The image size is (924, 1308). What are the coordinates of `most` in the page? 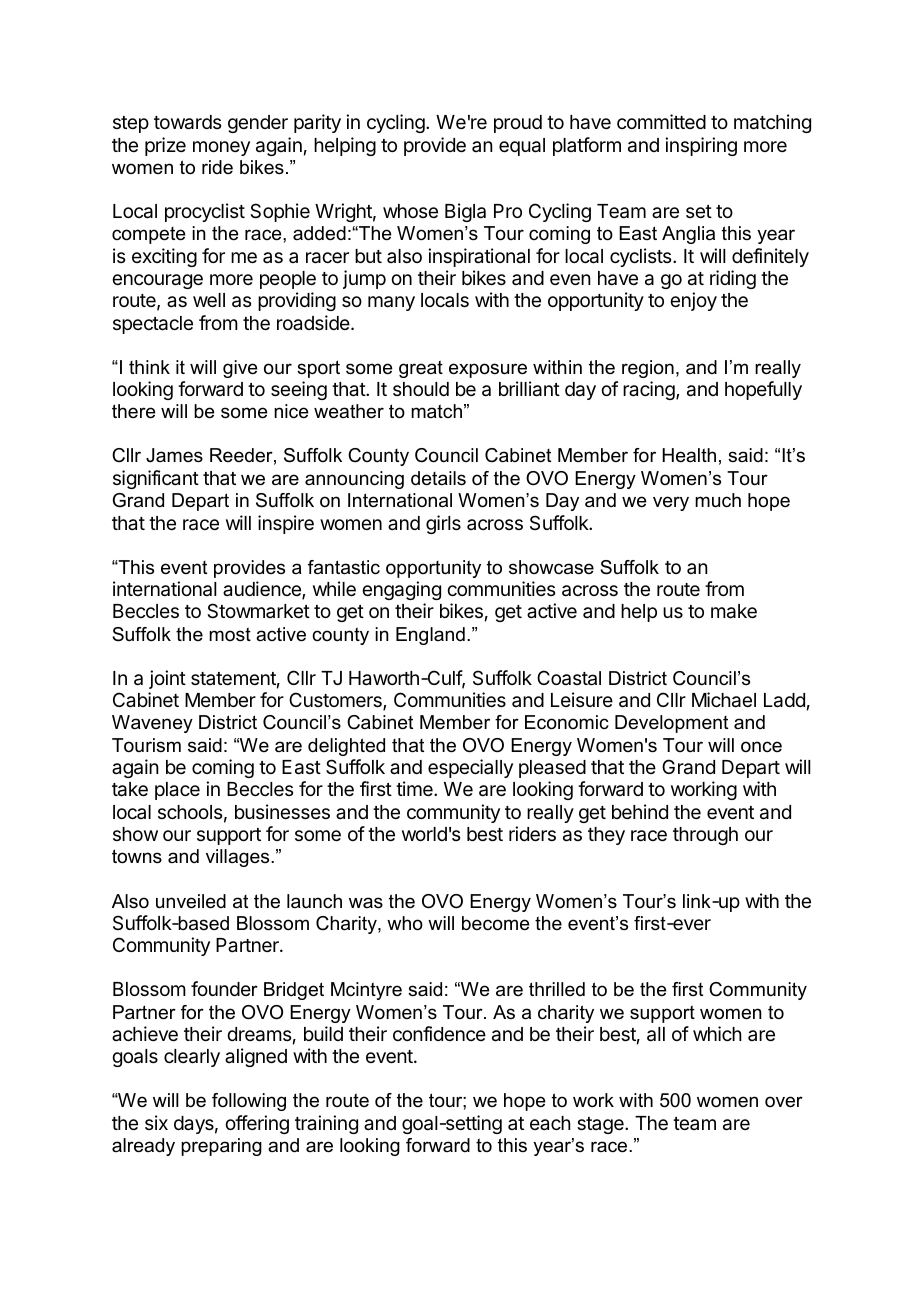 It's located at (230, 634).
